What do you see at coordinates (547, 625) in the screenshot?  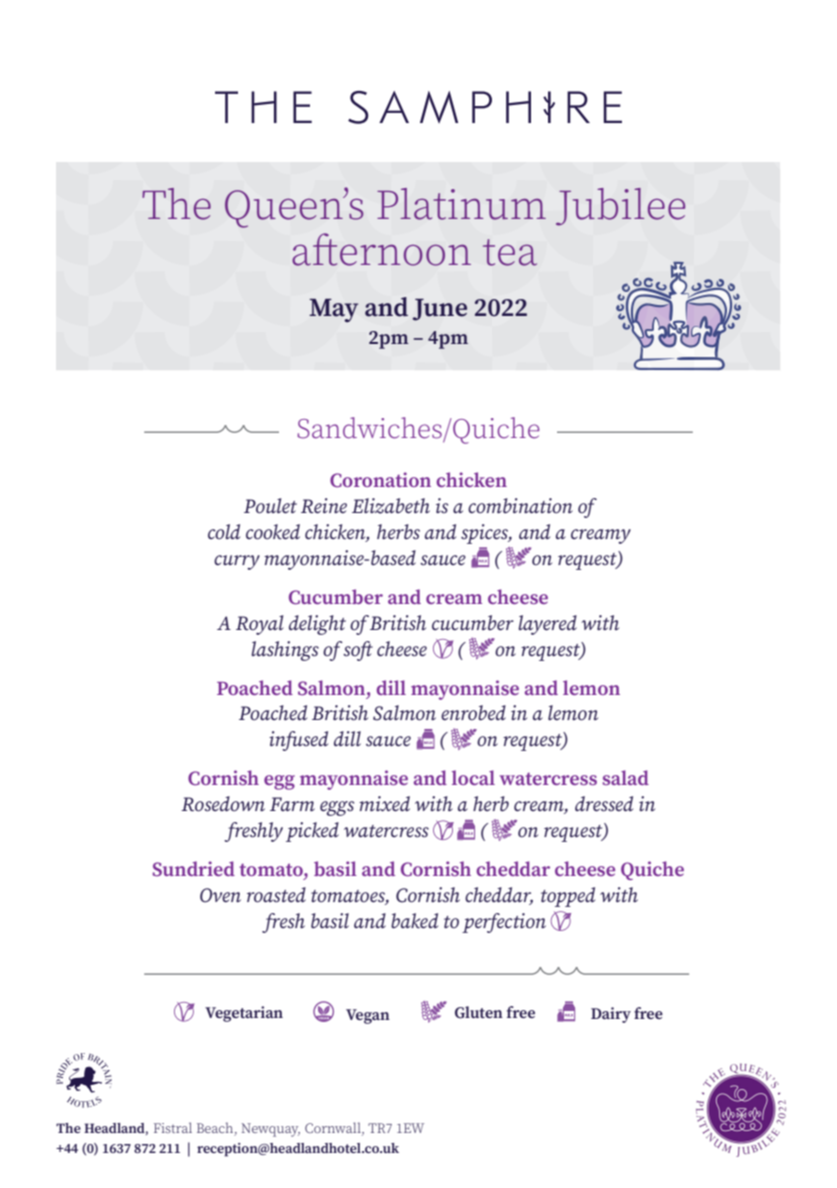 I see `layered` at bounding box center [547, 625].
